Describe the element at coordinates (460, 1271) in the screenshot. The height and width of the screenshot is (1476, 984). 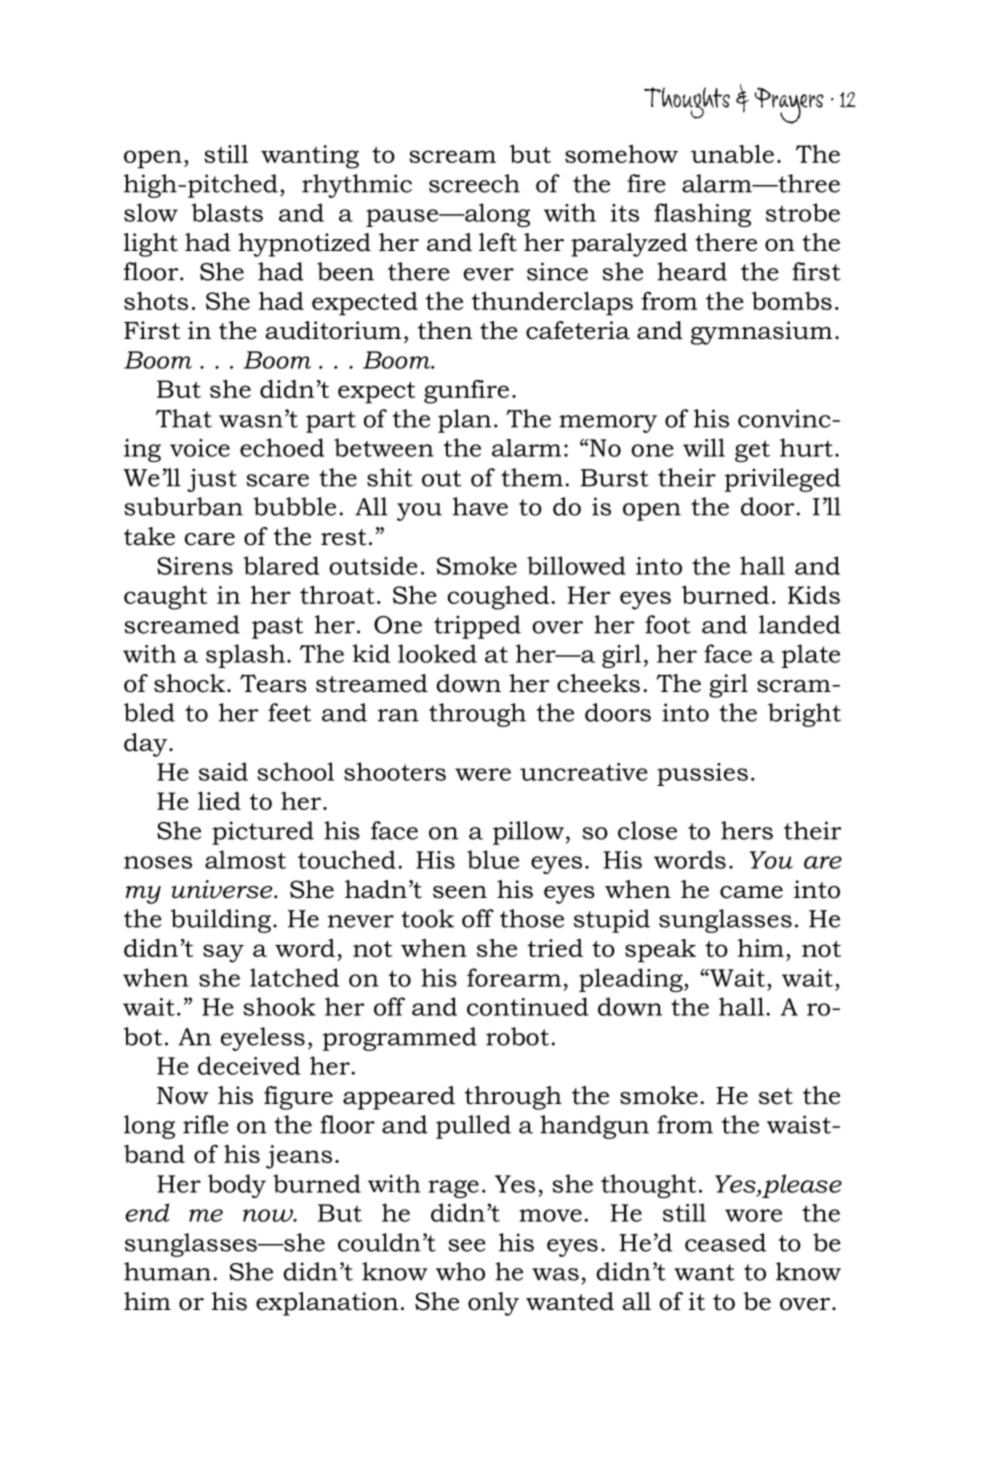
I see `who` at that location.
